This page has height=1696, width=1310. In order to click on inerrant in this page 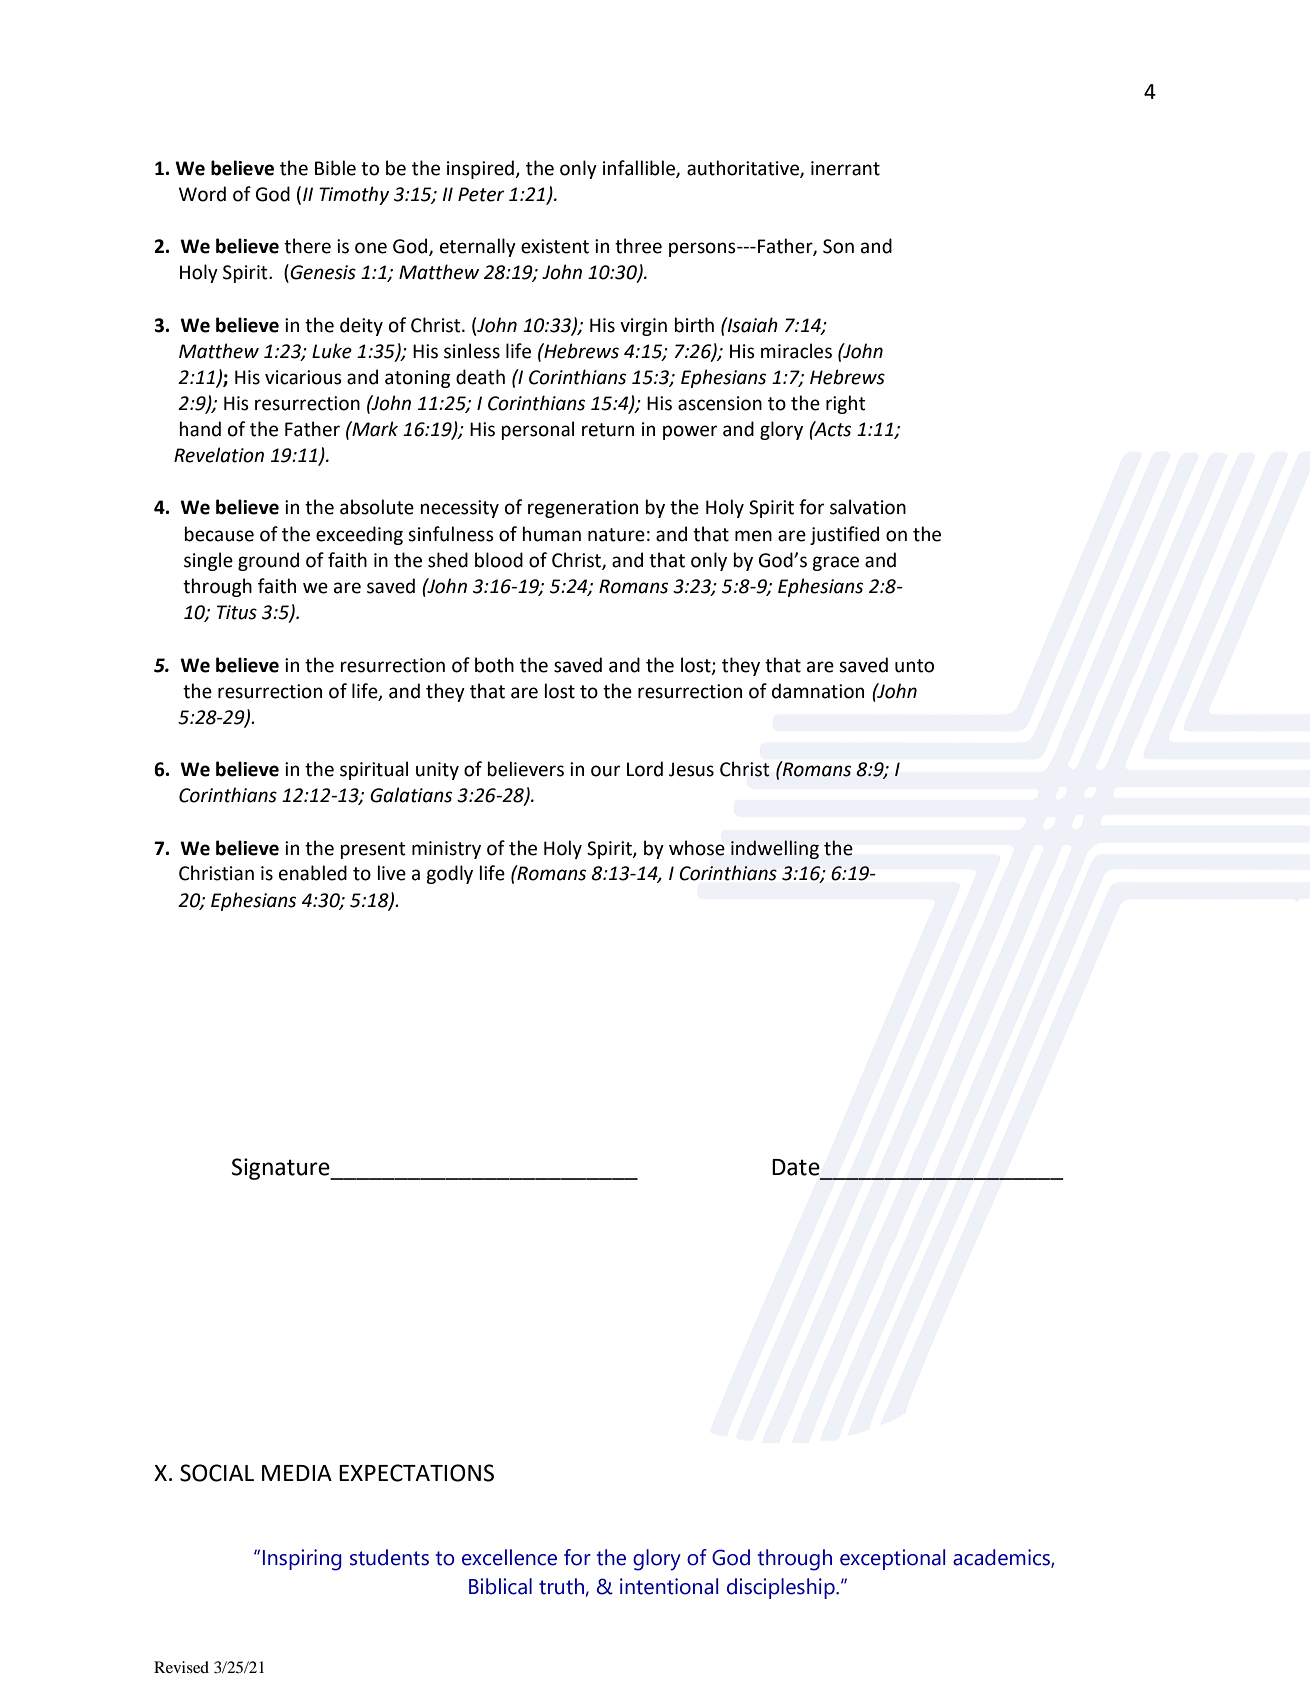, I will do `click(845, 168)`.
